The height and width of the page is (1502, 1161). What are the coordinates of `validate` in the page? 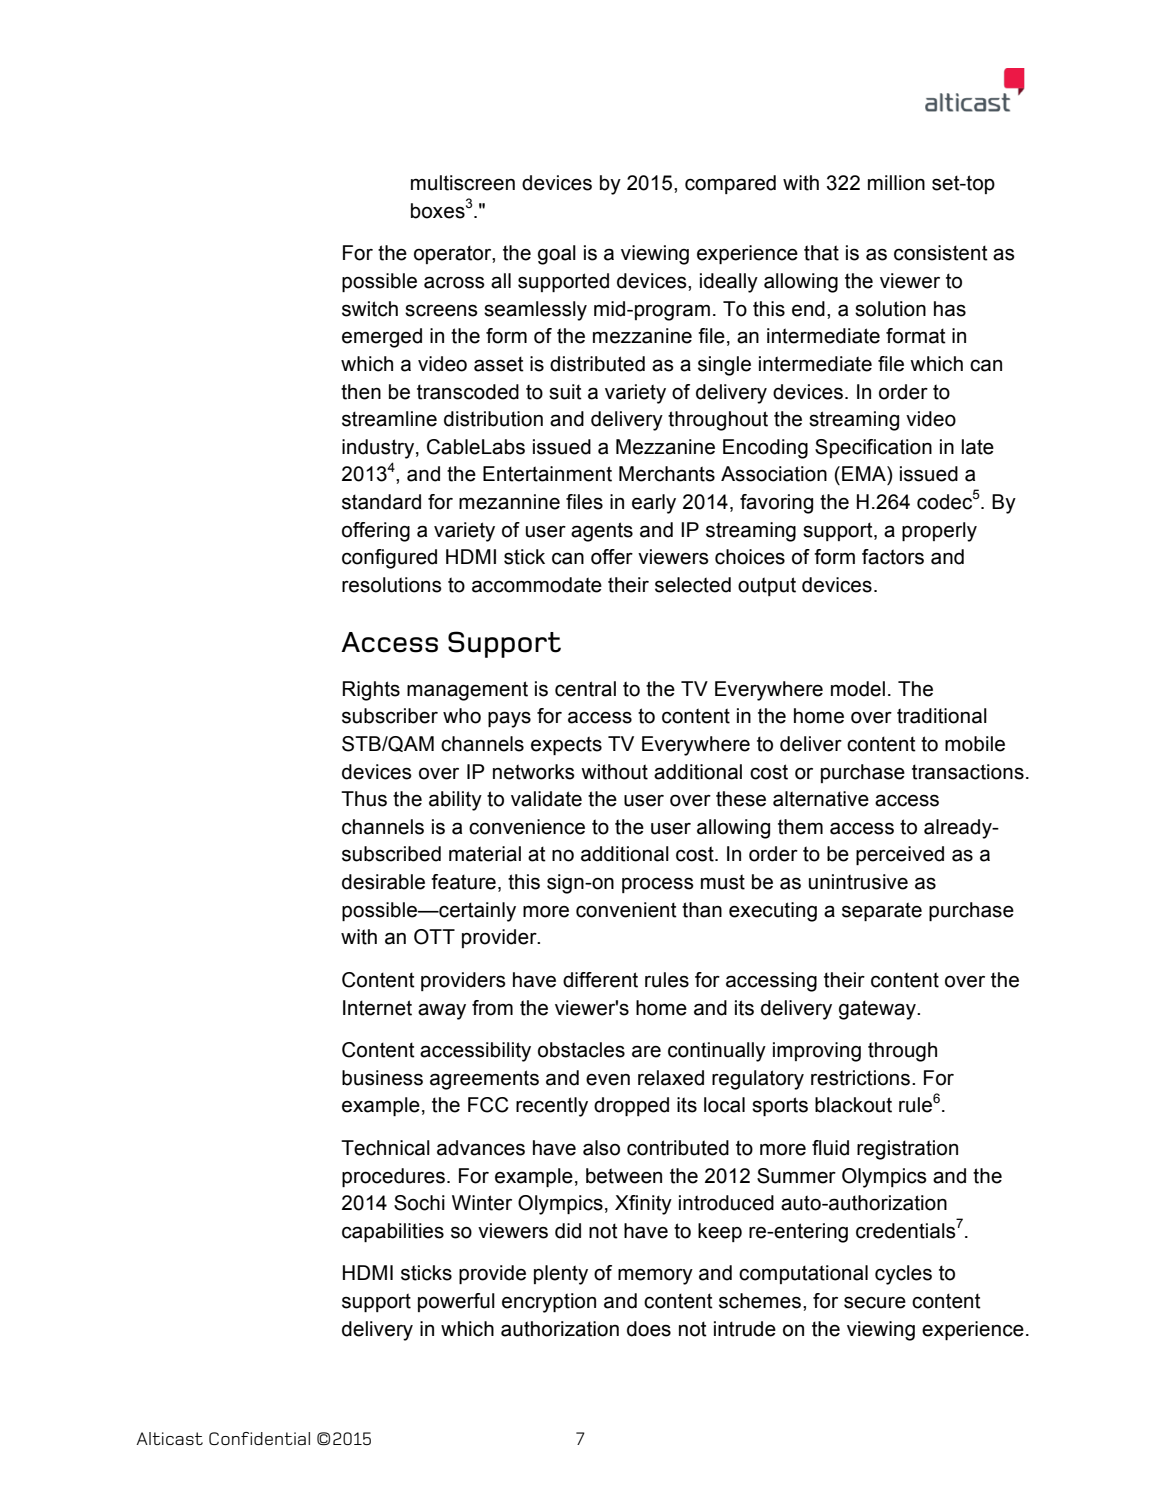 It's located at (546, 799).
